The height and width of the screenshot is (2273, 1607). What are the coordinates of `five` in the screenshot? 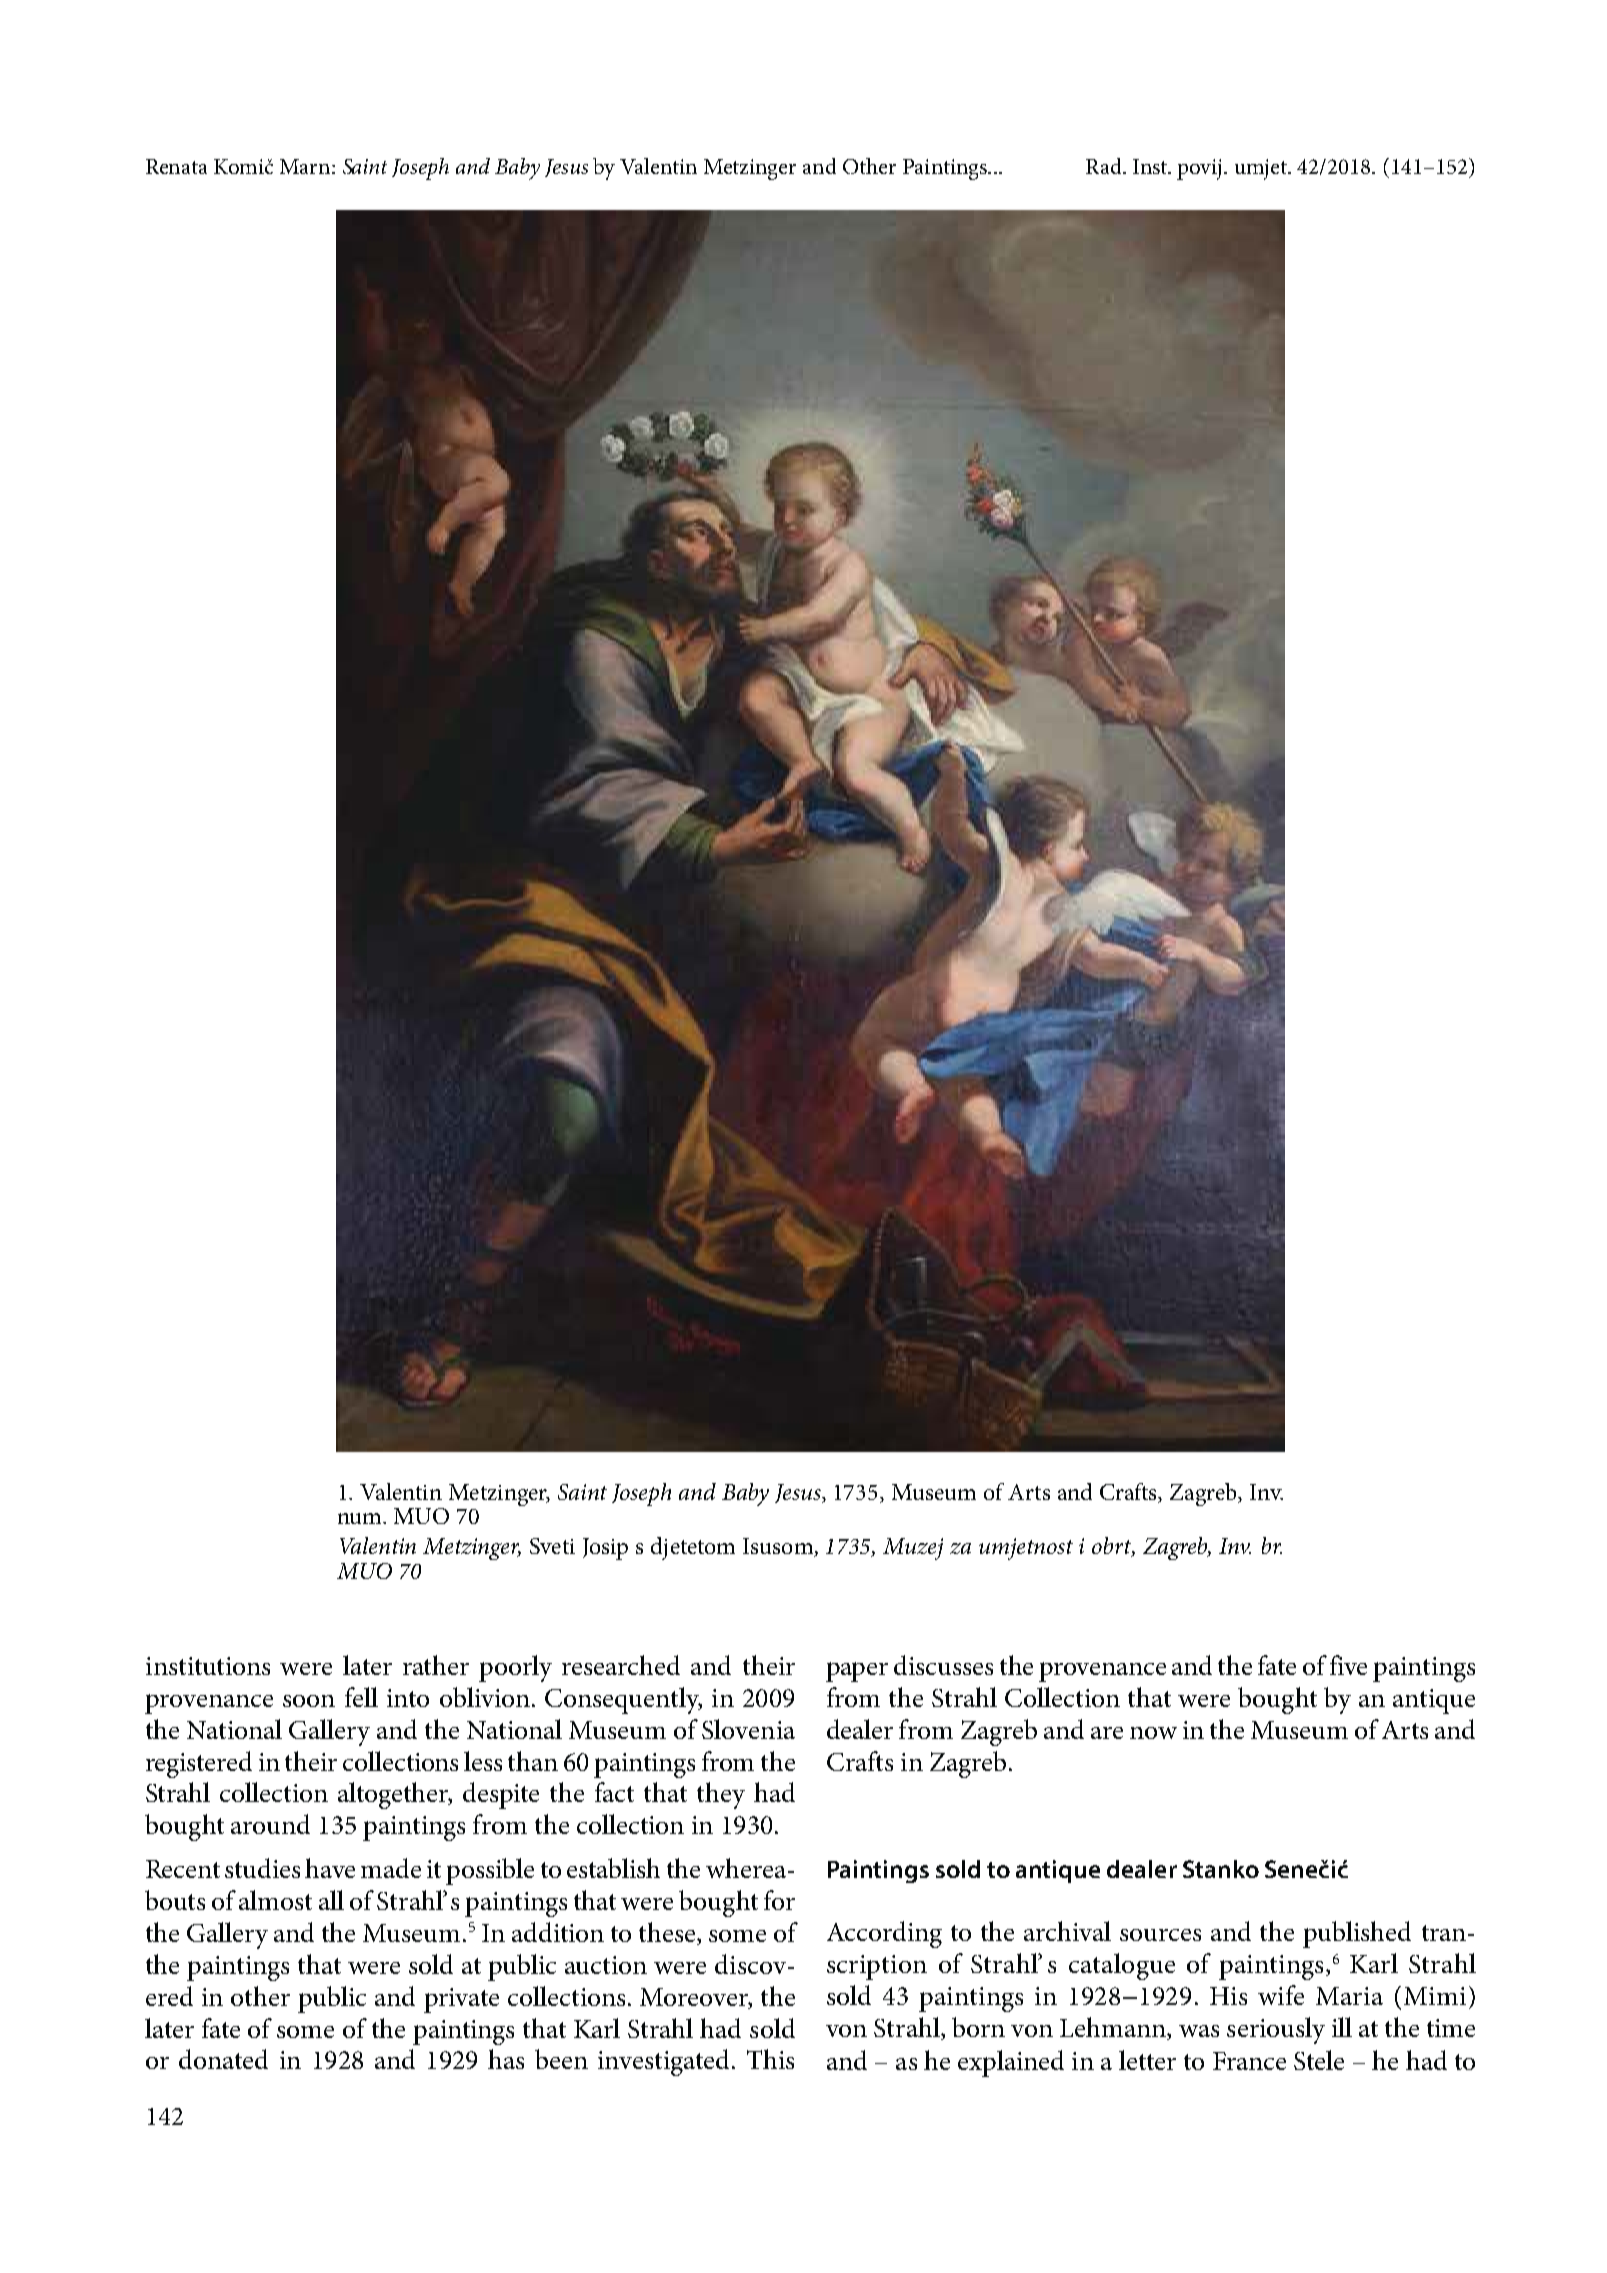 It's located at (1348, 1665).
